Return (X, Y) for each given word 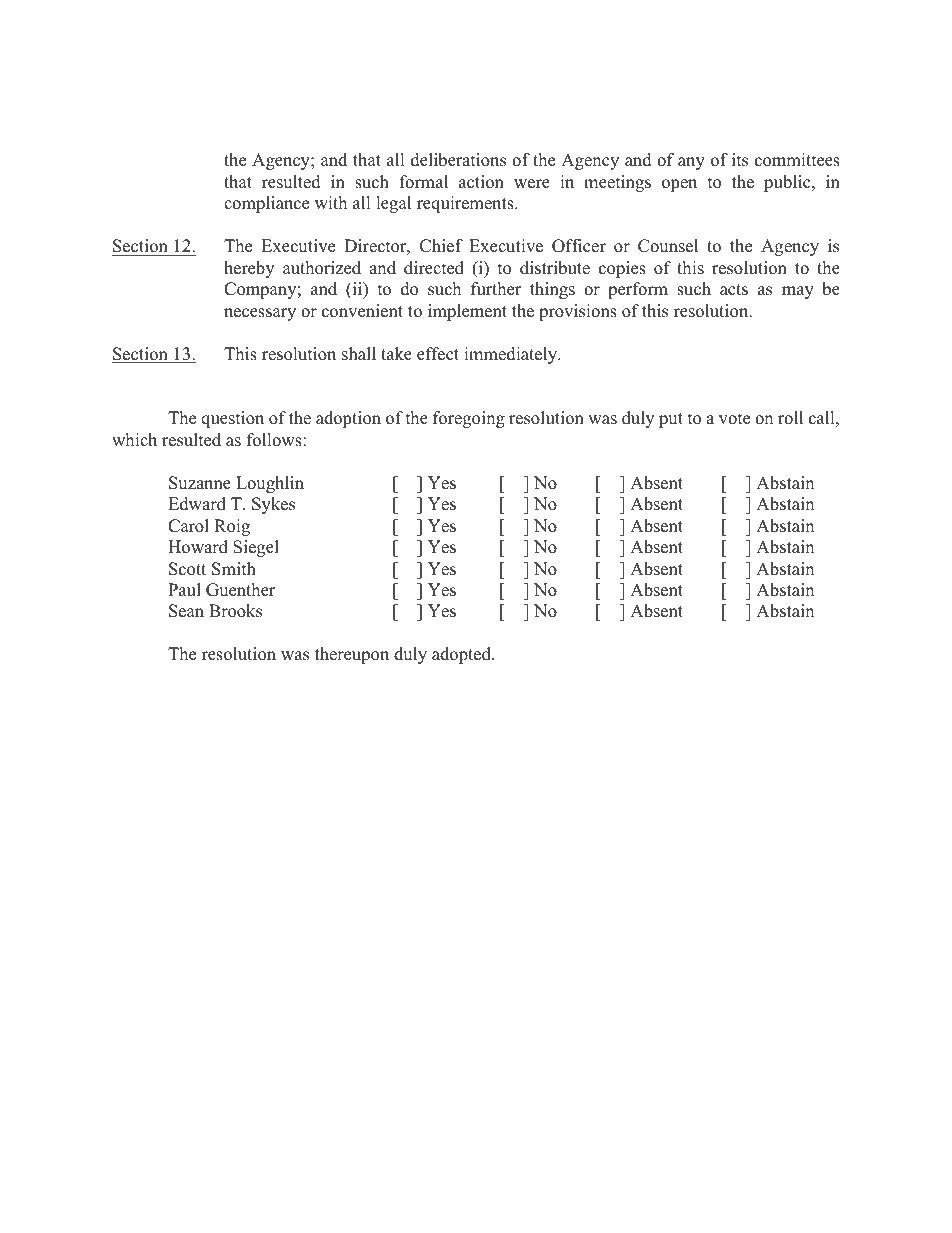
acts (734, 290)
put (671, 420)
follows (275, 440)
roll (790, 418)
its (740, 160)
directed (434, 268)
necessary (260, 314)
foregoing (469, 419)
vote (734, 419)
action (481, 182)
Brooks (235, 611)
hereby (249, 269)
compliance (266, 204)
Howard (198, 547)
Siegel (256, 548)
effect (438, 354)
